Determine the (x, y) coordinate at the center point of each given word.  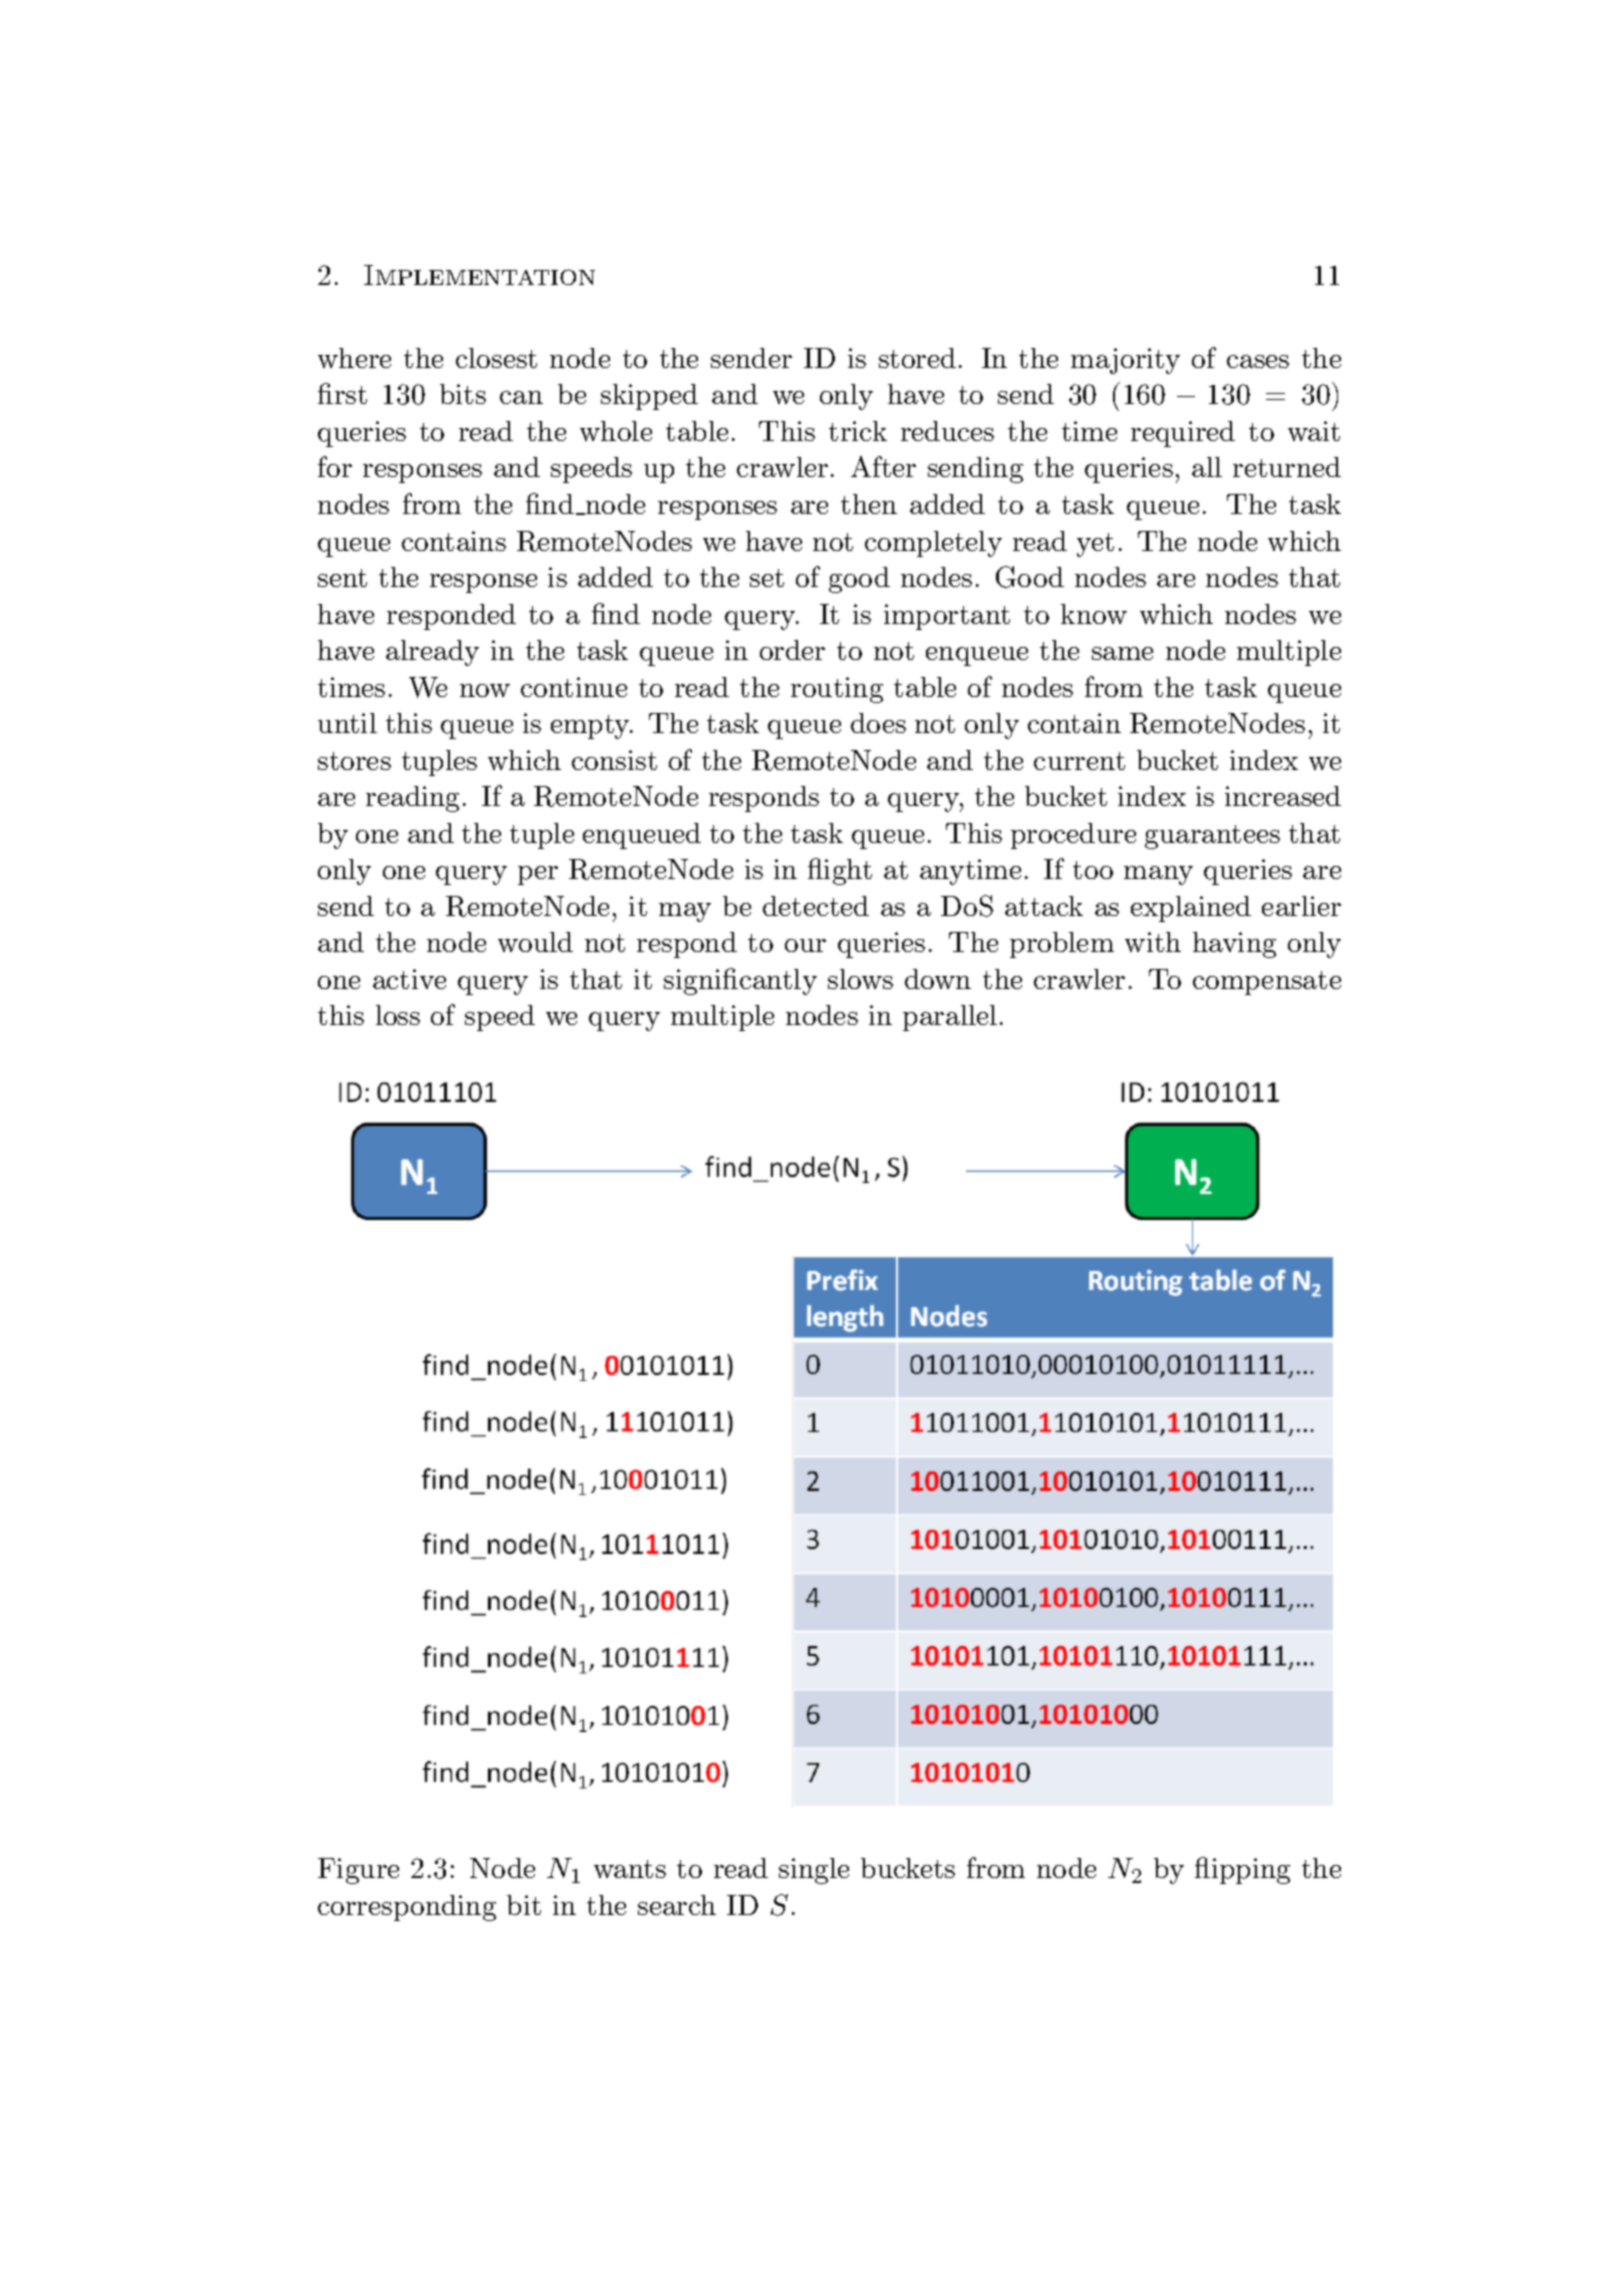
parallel (950, 1018)
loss (398, 1015)
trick (858, 431)
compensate (1267, 983)
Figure (358, 1871)
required (1183, 434)
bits (463, 394)
